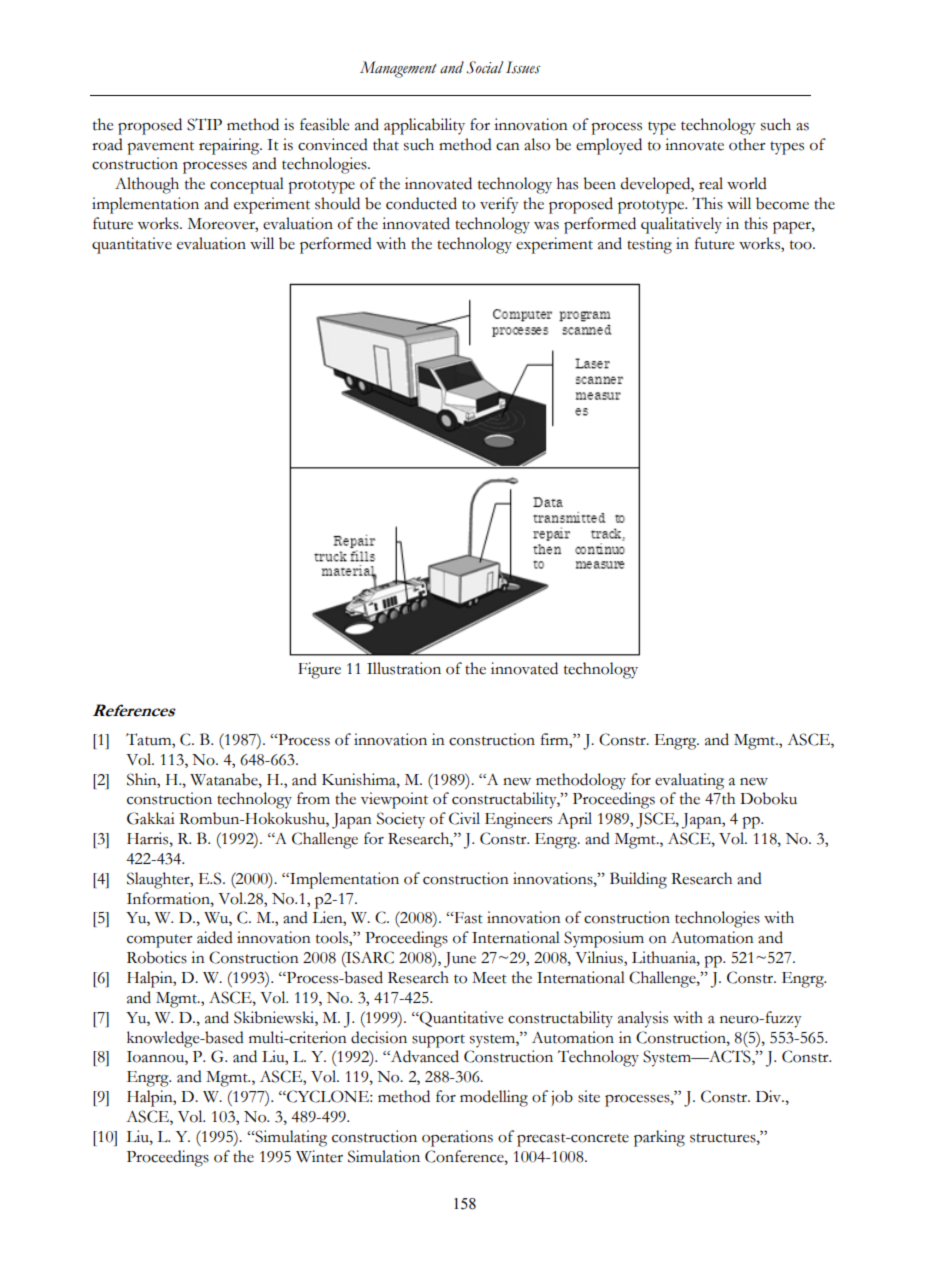 The image size is (952, 1270). Describe the element at coordinates (424, 126) in the page. I see `applicability` at that location.
